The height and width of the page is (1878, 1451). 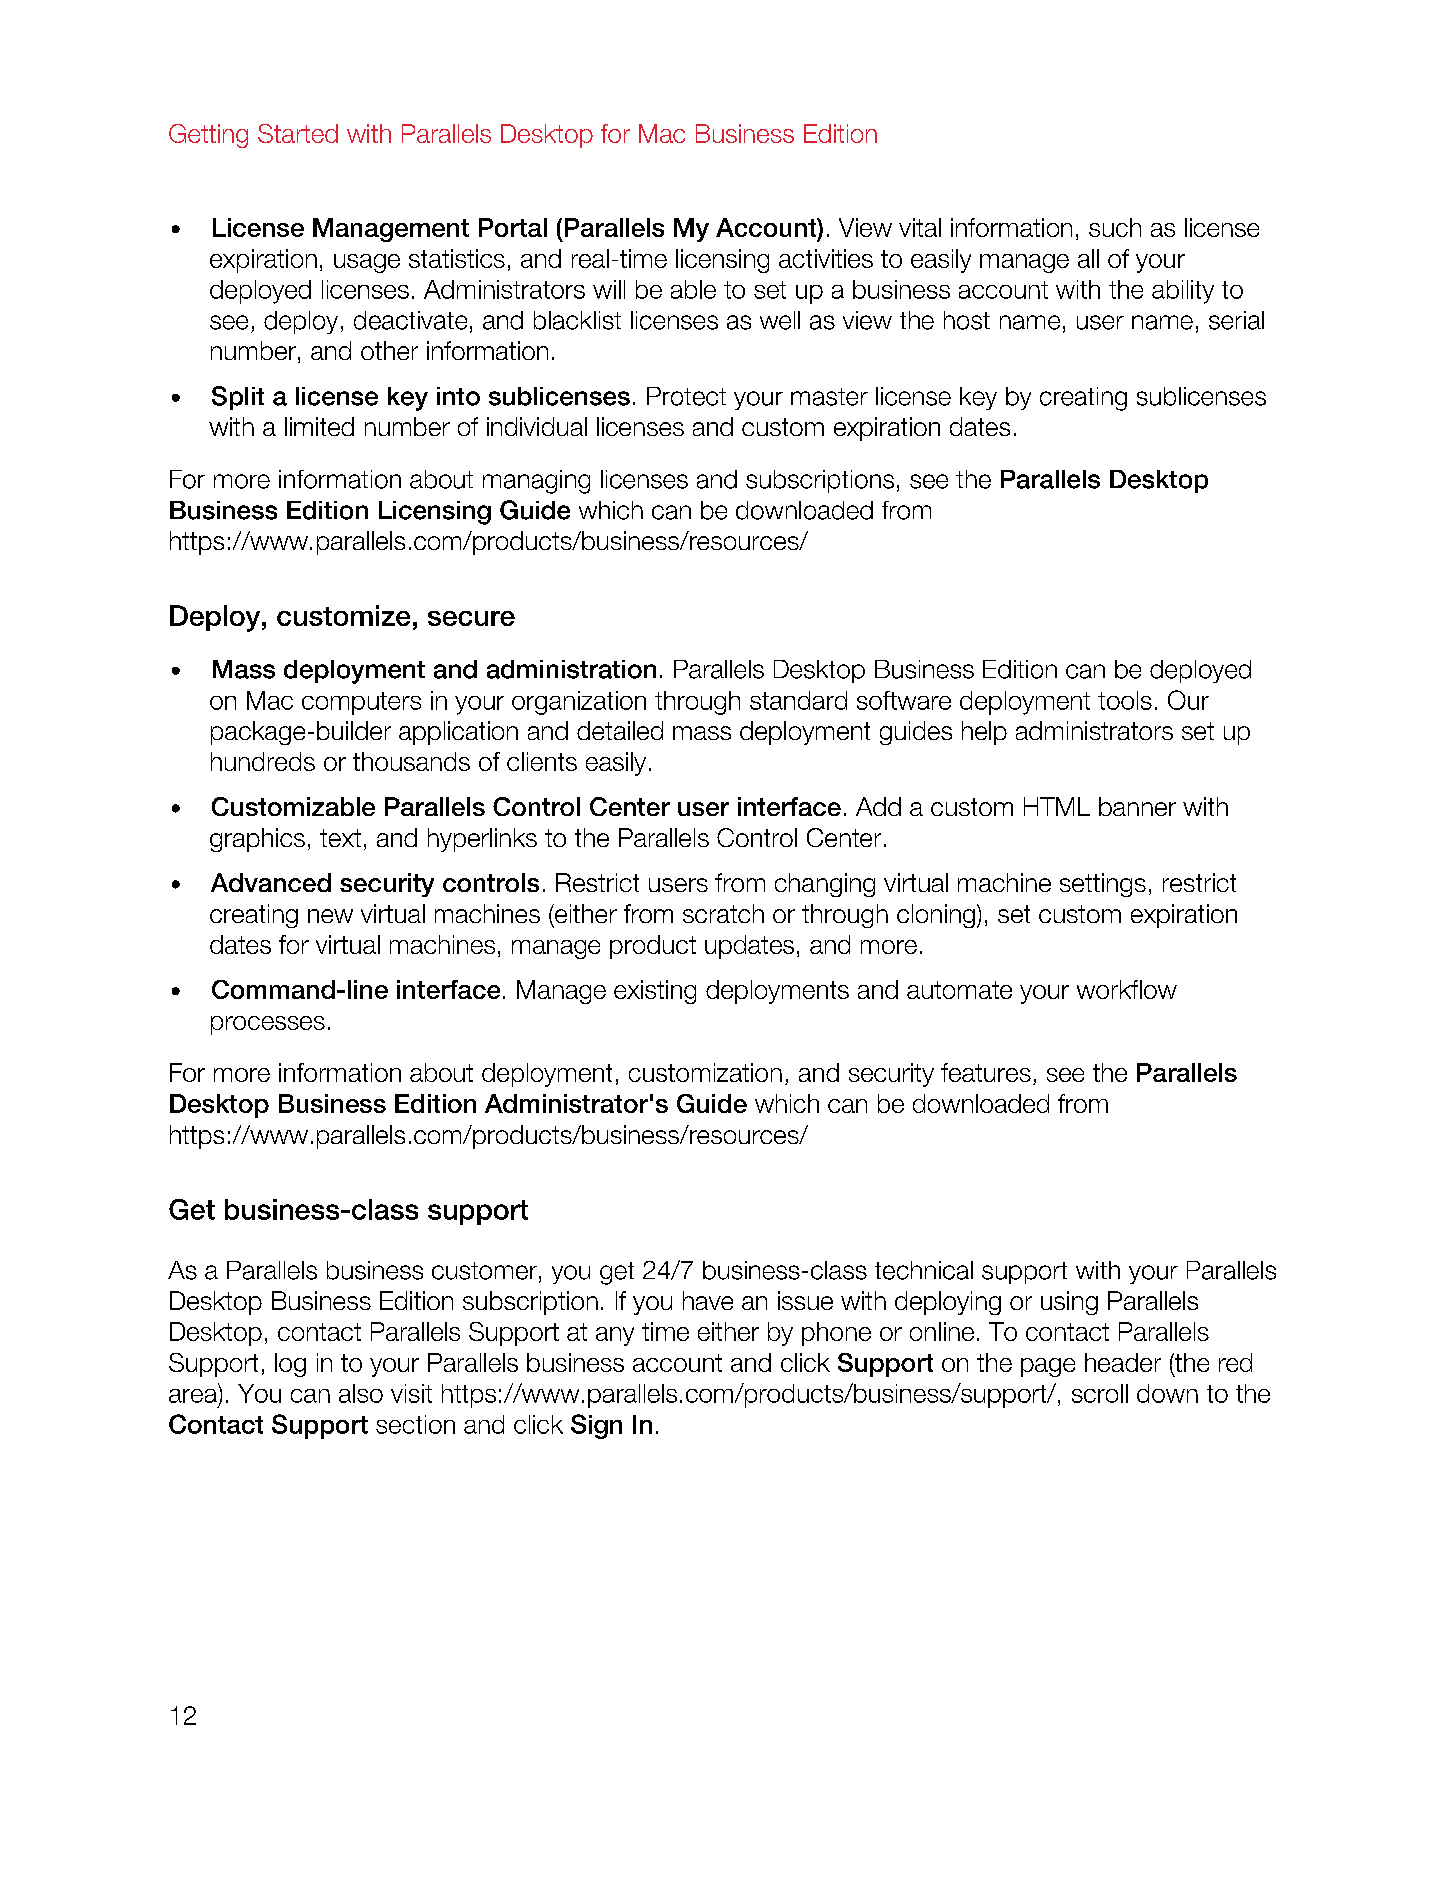 What do you see at coordinates (620, 730) in the page?
I see `detailed` at bounding box center [620, 730].
